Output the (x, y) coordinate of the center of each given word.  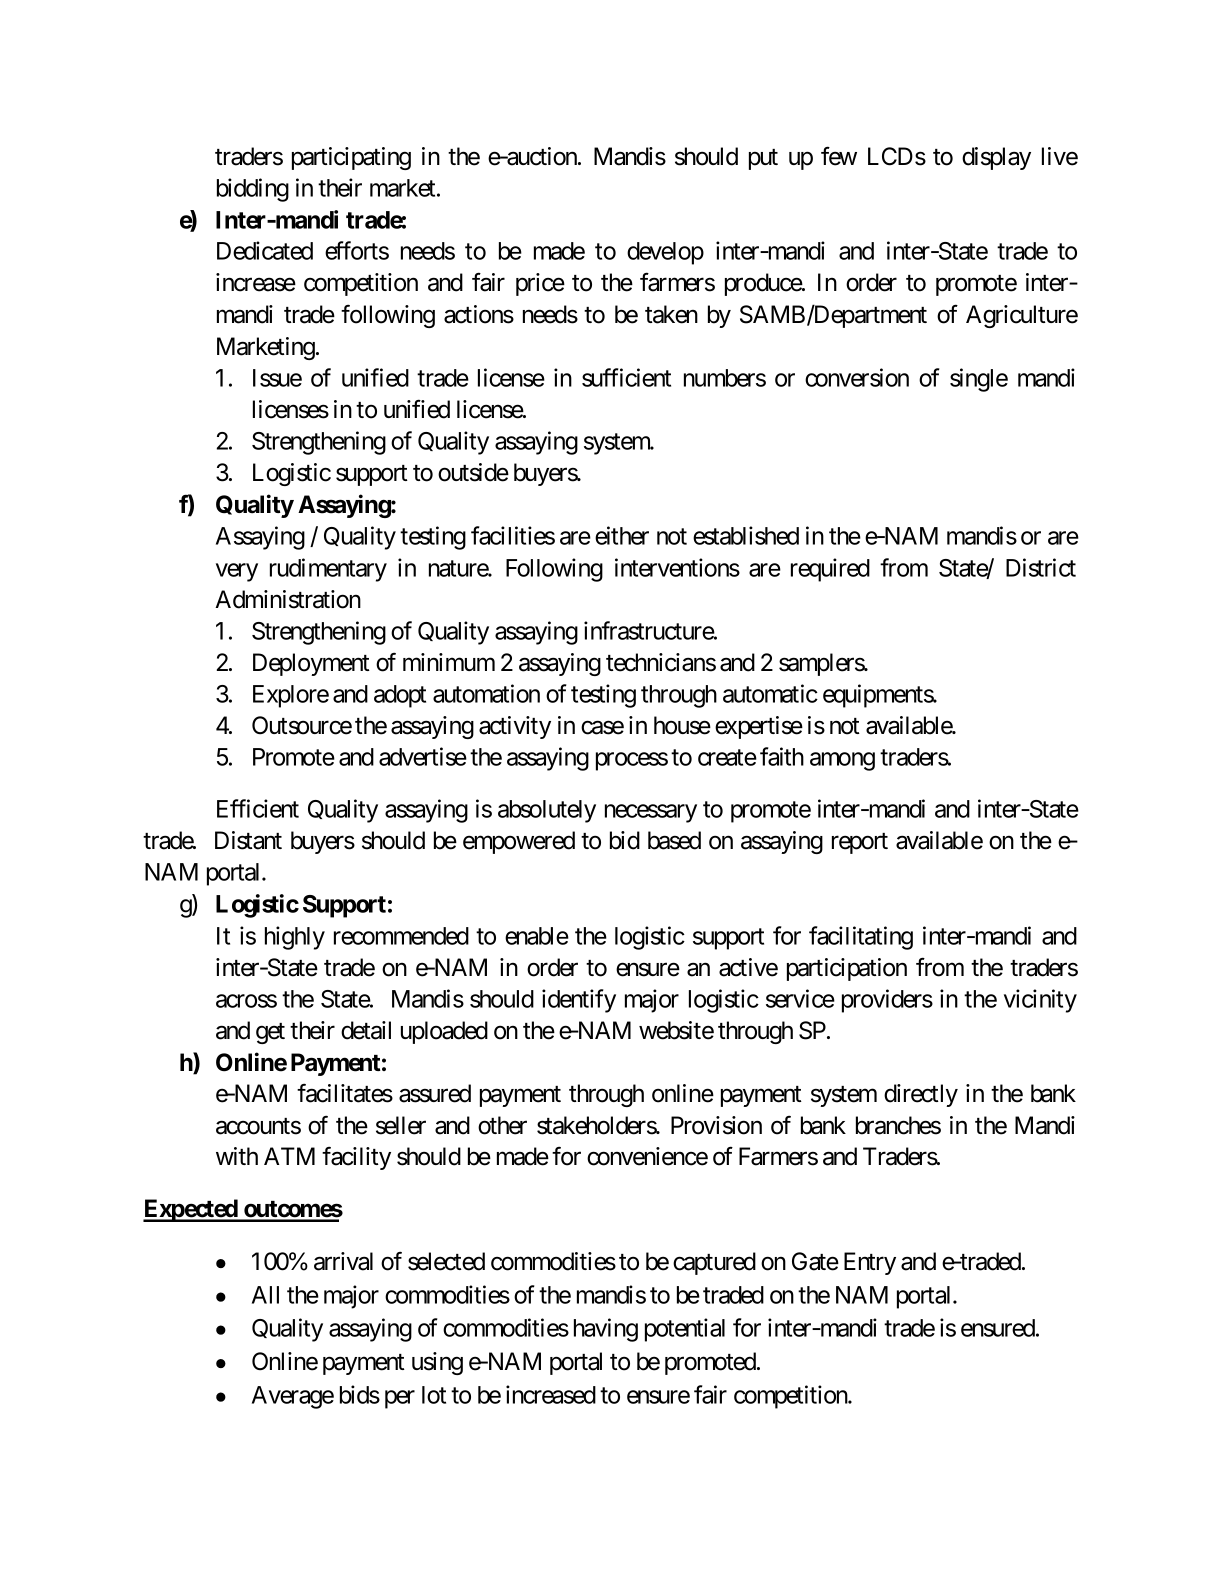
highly (295, 938)
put (763, 159)
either (622, 535)
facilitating (861, 938)
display (996, 158)
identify (579, 1001)
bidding (253, 190)
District (1041, 567)
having (606, 1330)
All (265, 1295)
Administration (288, 599)
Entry (870, 1263)
